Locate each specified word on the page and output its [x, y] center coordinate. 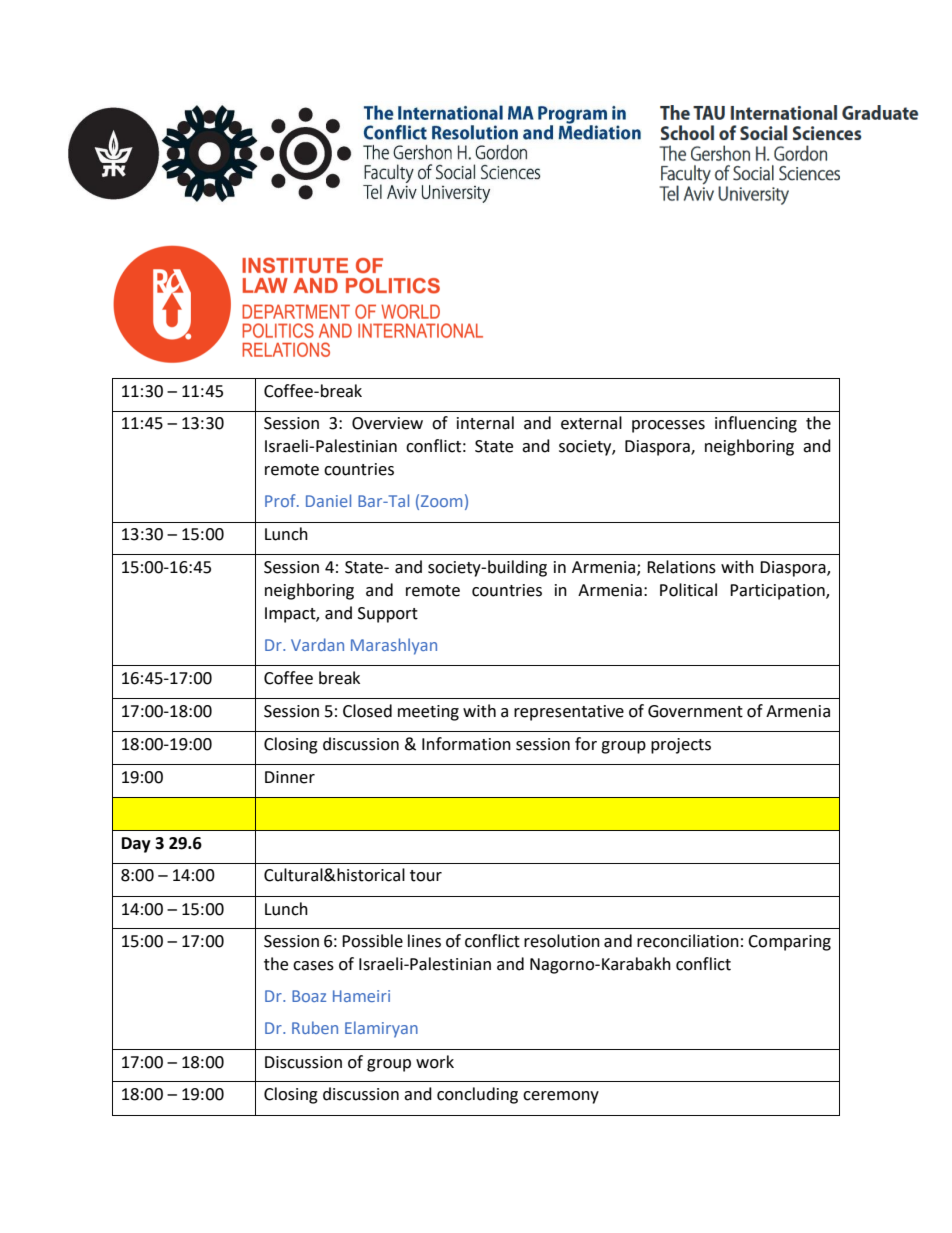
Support [388, 615]
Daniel [328, 500]
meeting [428, 713]
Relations [681, 567]
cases [313, 966]
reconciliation [688, 941]
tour [426, 876]
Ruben [315, 1027]
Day [136, 845]
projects [681, 746]
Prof [281, 500]
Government [695, 711]
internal [485, 423]
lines [424, 941]
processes [668, 426]
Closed [367, 711]
